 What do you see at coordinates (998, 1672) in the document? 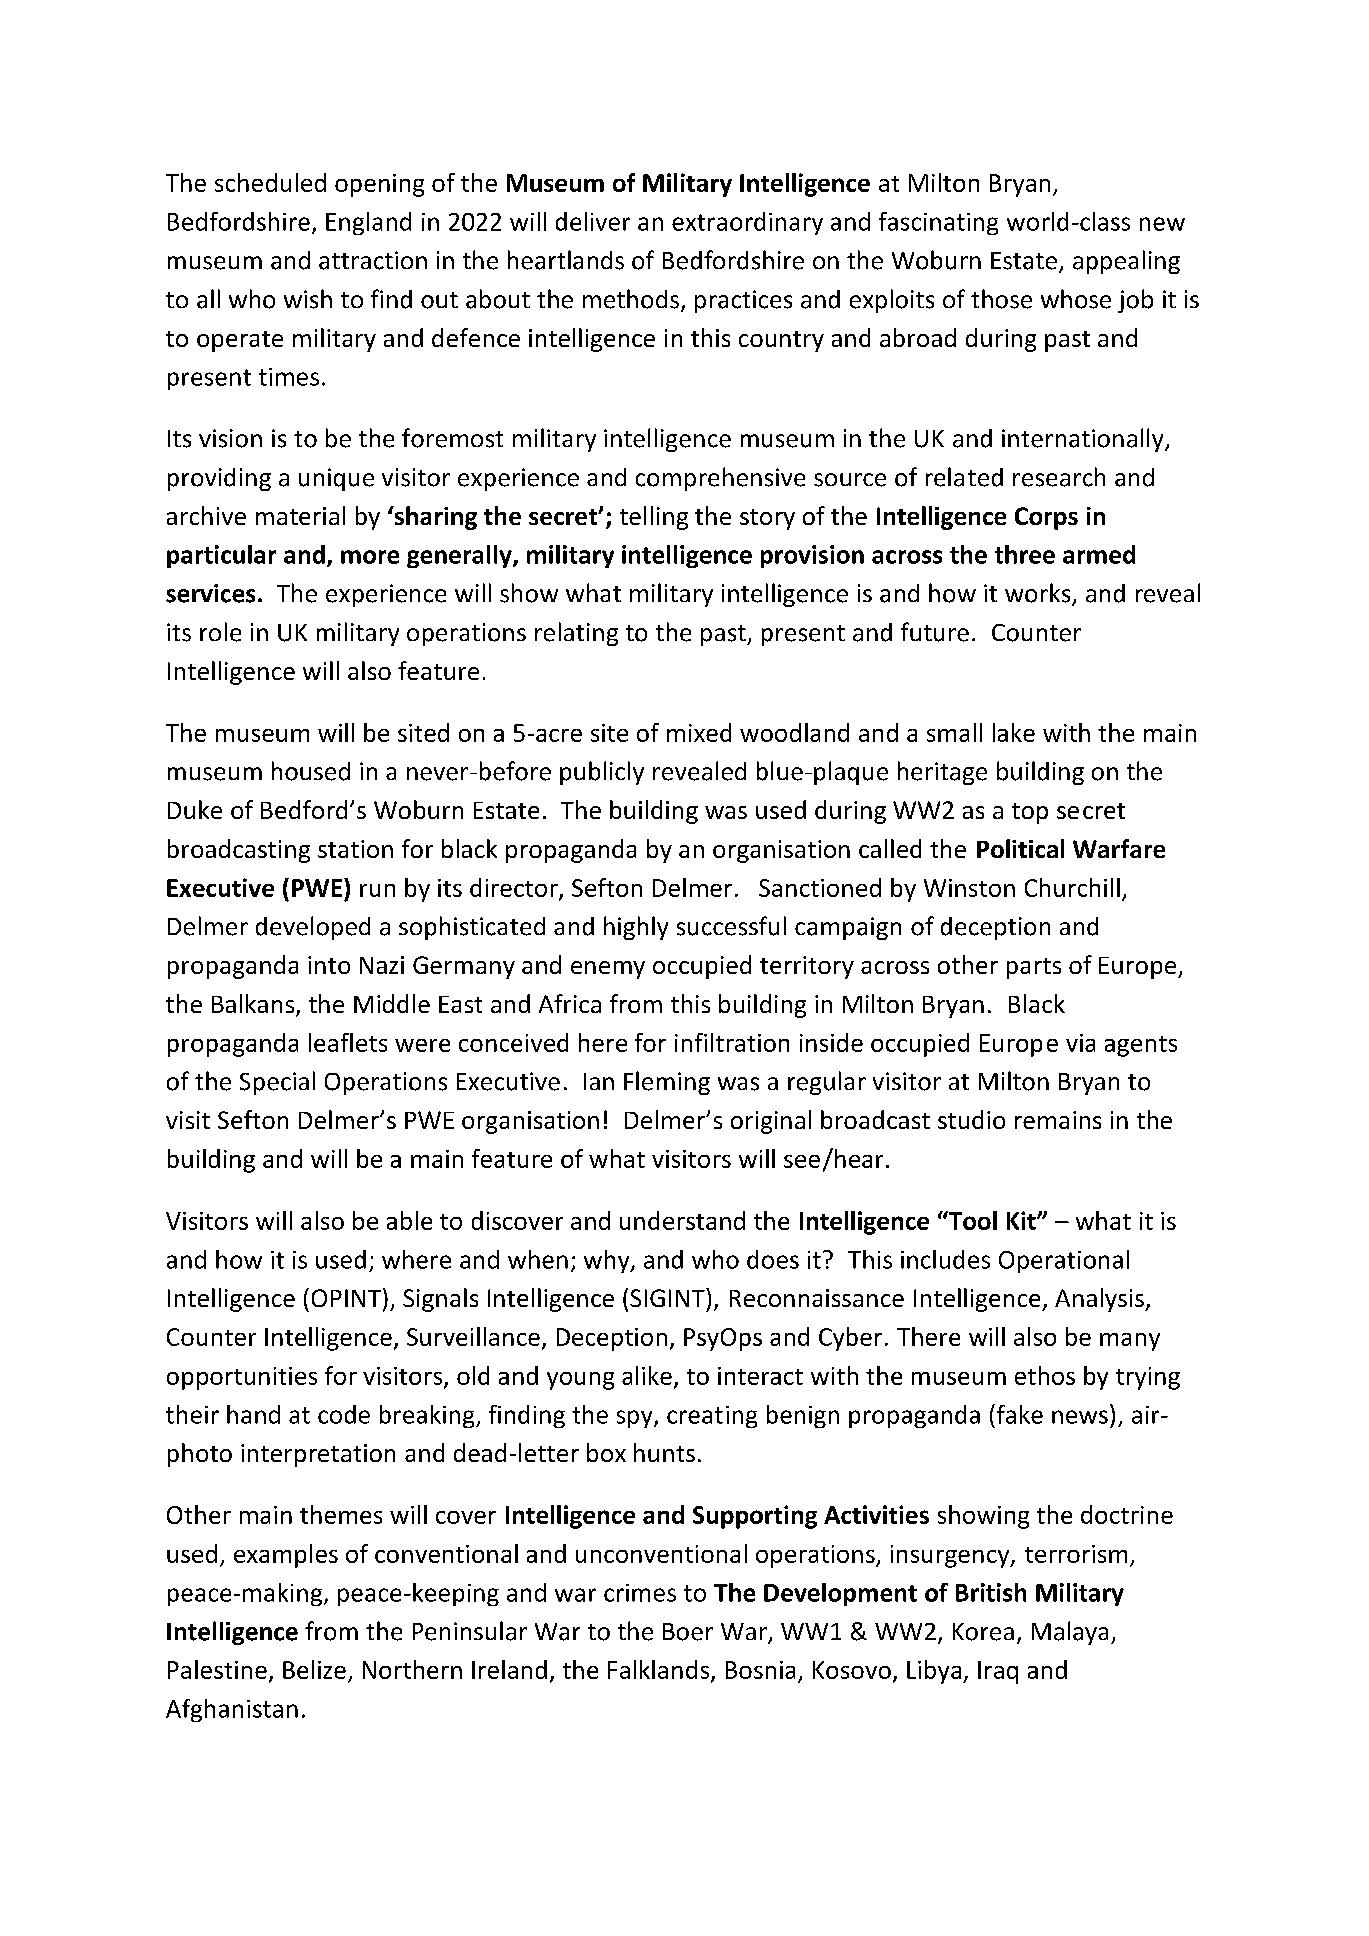
I see `Iraq` at bounding box center [998, 1672].
